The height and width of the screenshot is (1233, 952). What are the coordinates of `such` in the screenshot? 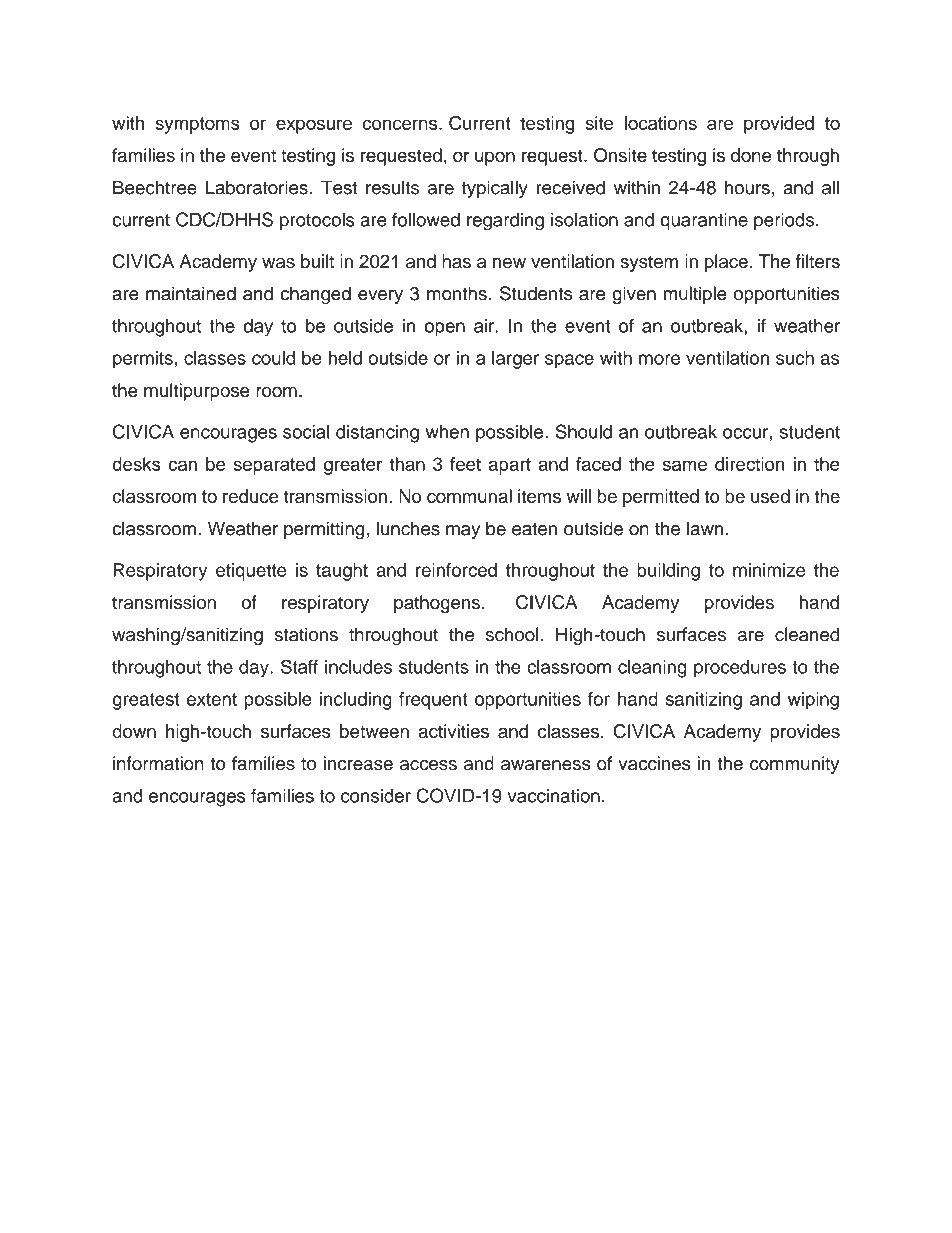 It's located at (795, 358).
